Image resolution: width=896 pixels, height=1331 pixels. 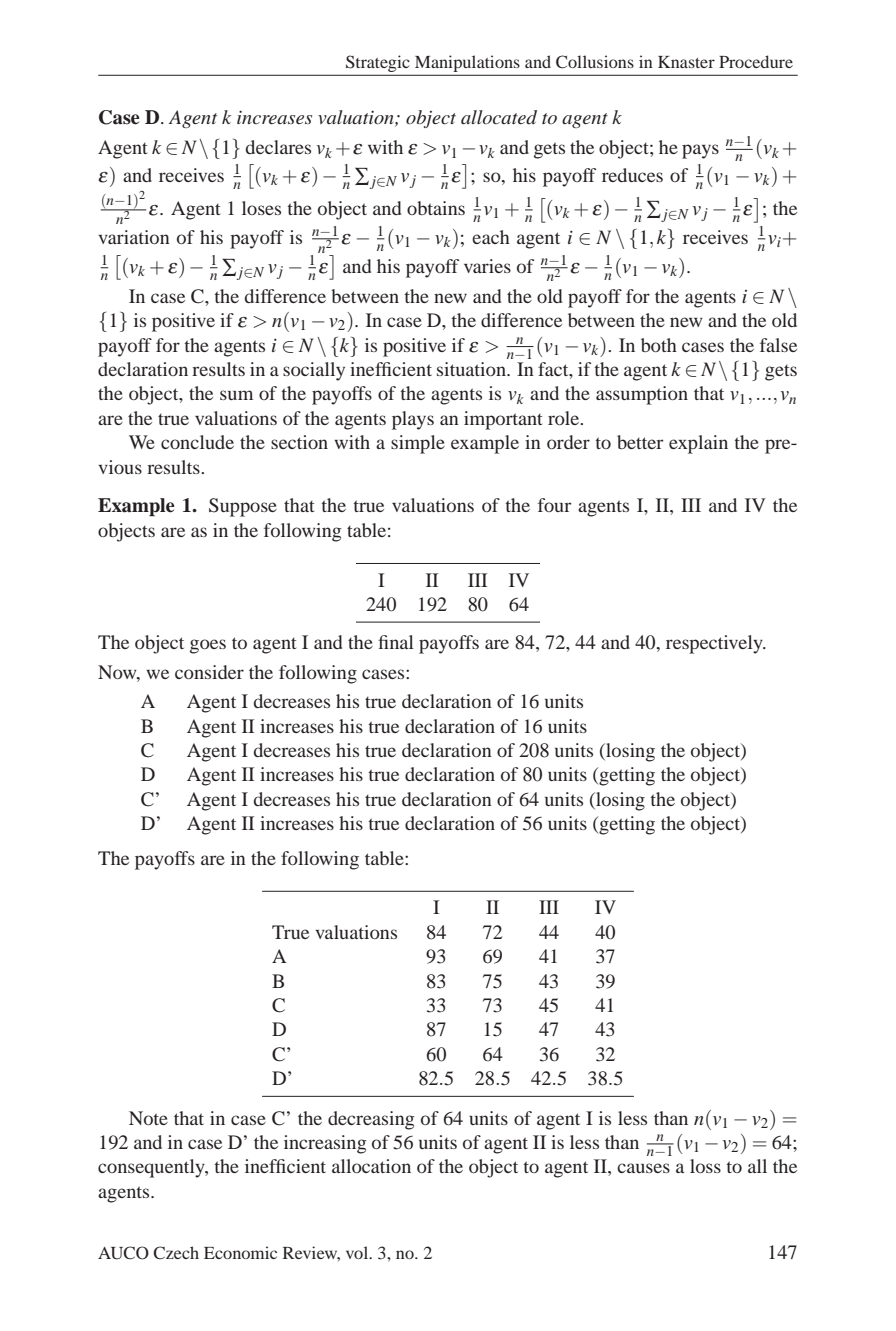 What do you see at coordinates (698, 444) in the screenshot?
I see `explain` at bounding box center [698, 444].
